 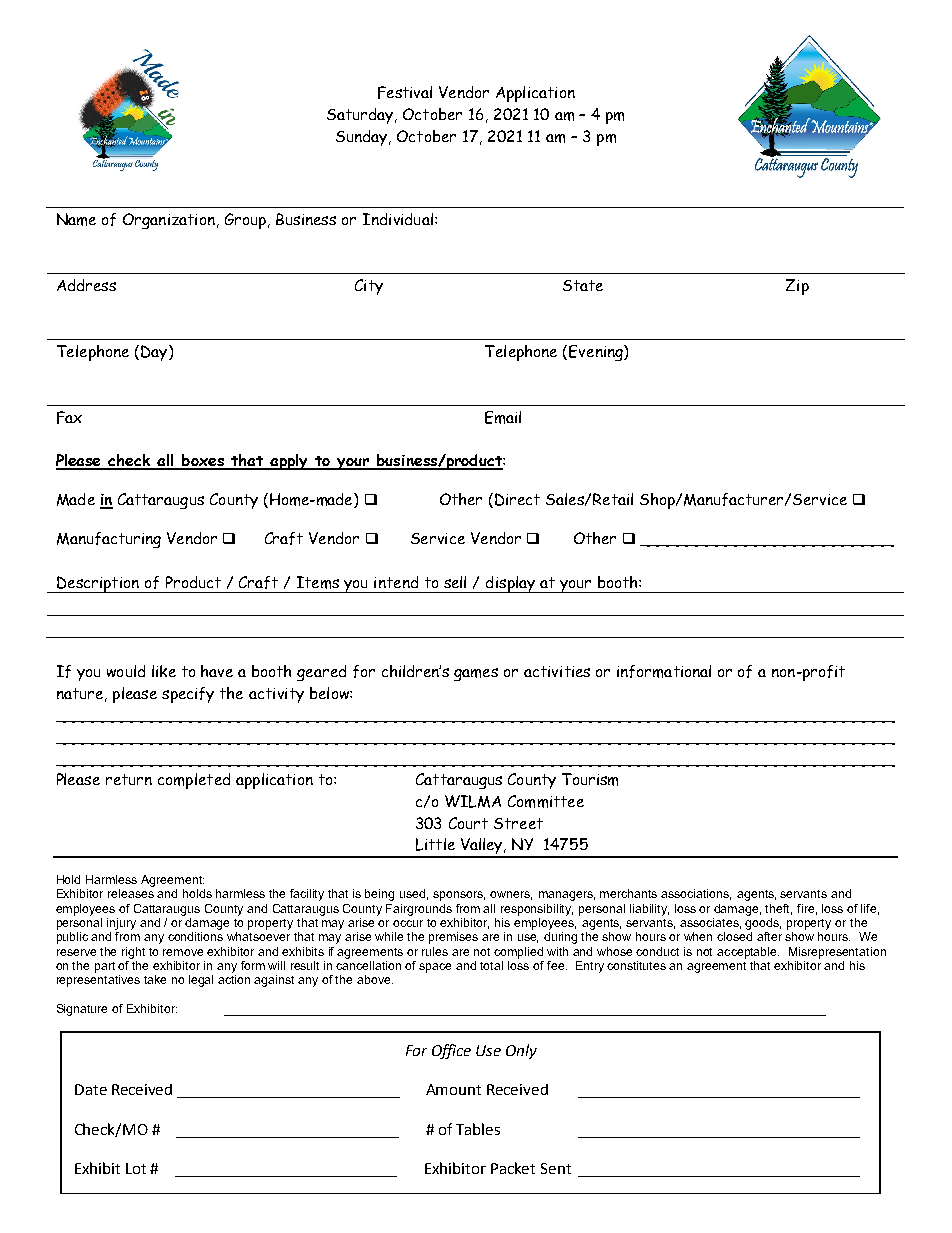 I want to click on Lot, so click(x=136, y=1168).
